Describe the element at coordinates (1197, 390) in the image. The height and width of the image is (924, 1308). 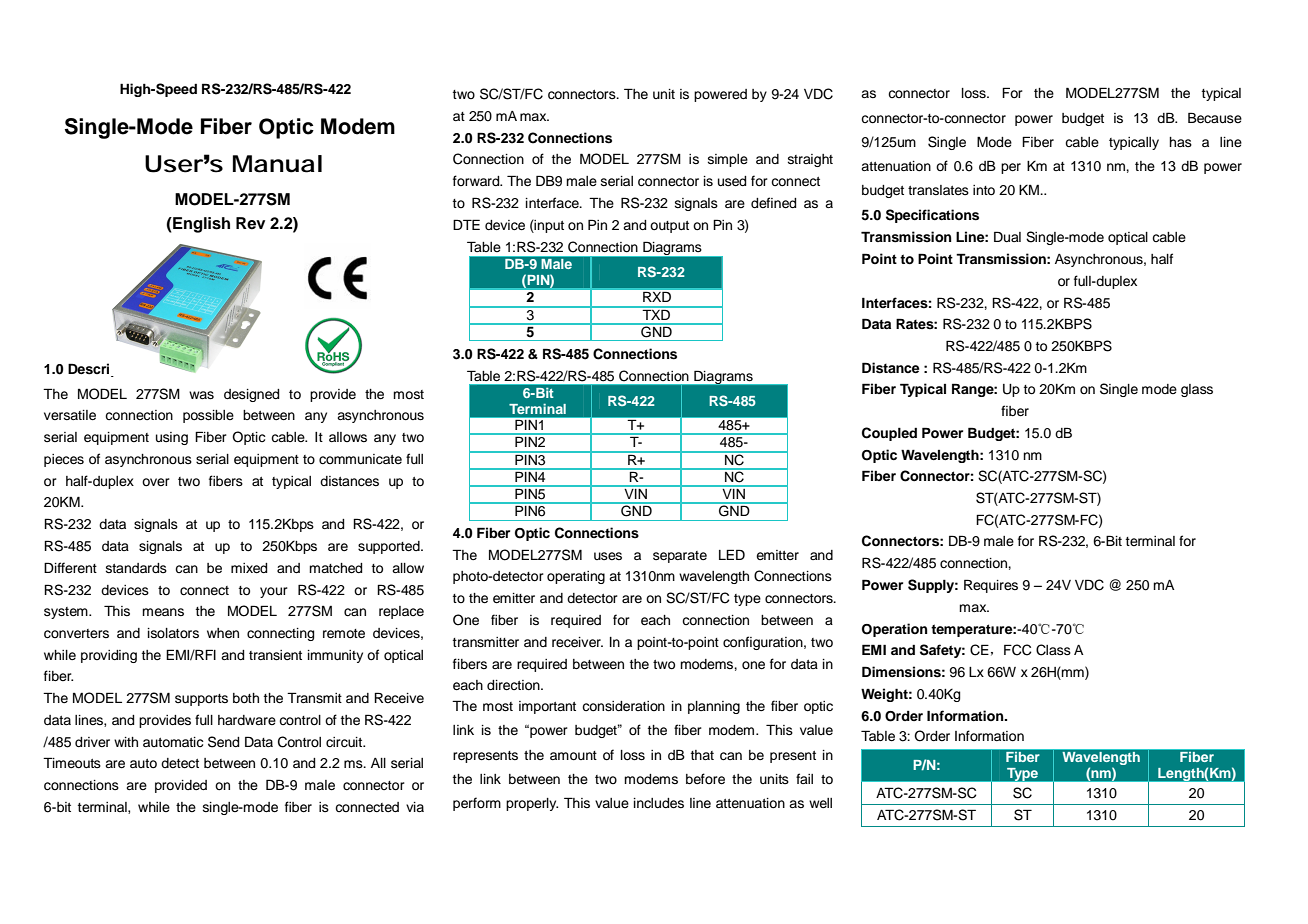
I see `glass` at that location.
